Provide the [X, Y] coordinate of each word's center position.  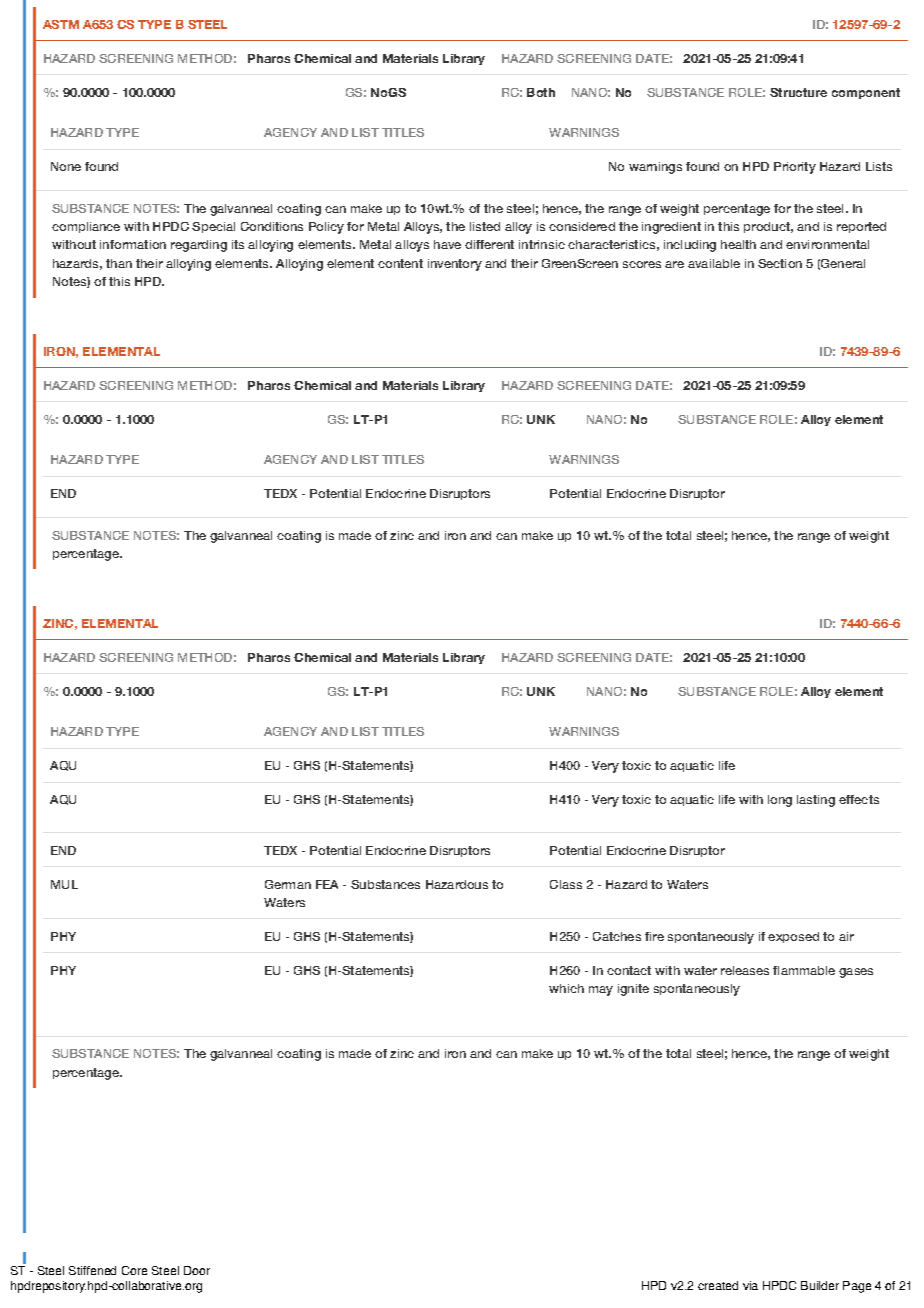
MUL [64, 884]
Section [780, 263]
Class [566, 884]
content [400, 263]
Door [197, 1270]
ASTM [61, 24]
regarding [199, 246]
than [119, 263]
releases [745, 970]
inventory [455, 265]
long [780, 801]
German [288, 884]
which [566, 988]
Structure [798, 92]
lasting [816, 801]
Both [541, 92]
